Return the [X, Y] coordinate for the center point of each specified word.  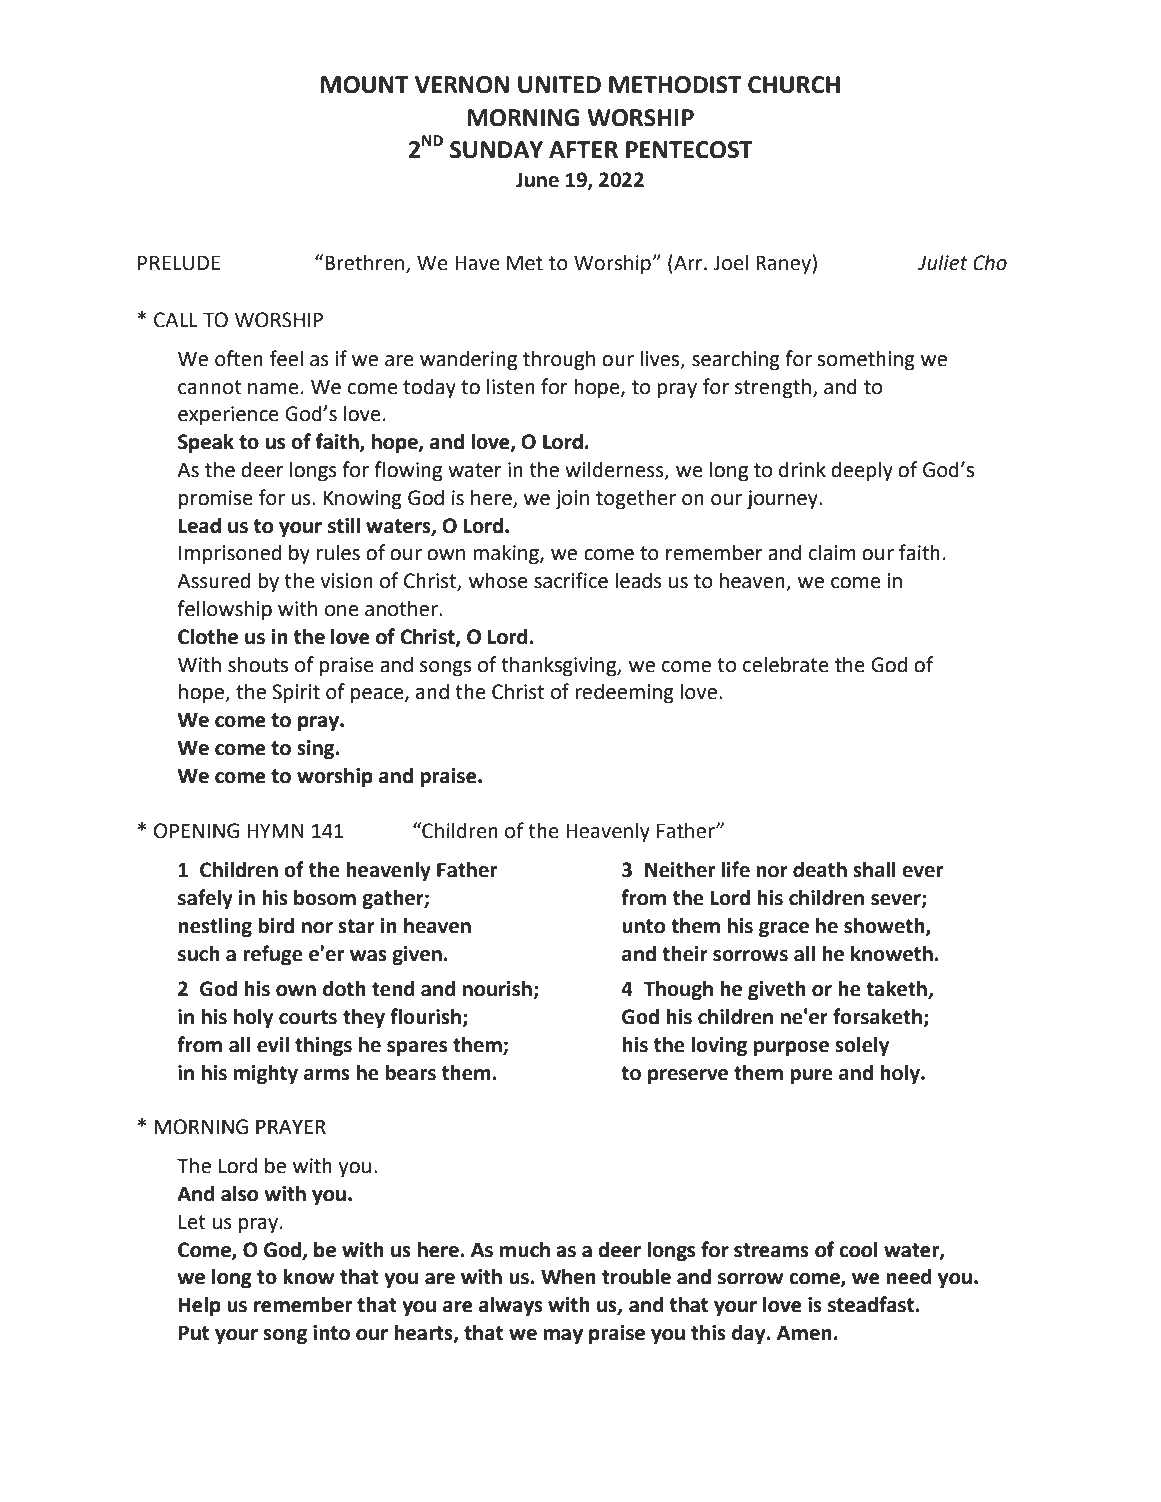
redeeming [624, 693]
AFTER [583, 149]
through [559, 360]
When [568, 1276]
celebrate [786, 664]
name [273, 389]
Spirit [296, 694]
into [331, 1333]
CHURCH [794, 85]
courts [308, 1017]
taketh [897, 989]
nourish [498, 989]
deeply [862, 471]
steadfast [872, 1304]
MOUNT [365, 85]
